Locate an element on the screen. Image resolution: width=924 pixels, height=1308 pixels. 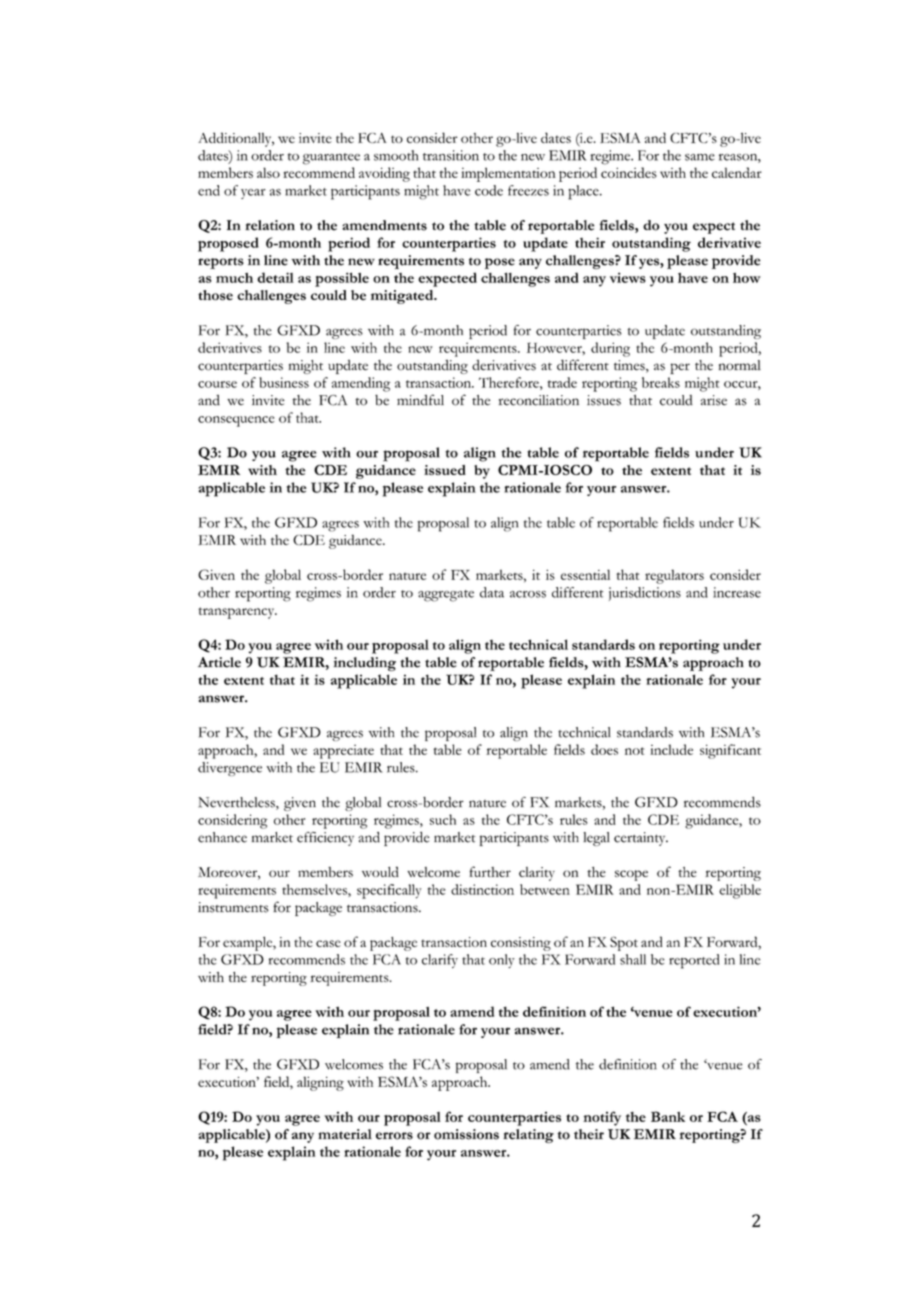
also is located at coordinates (268, 172).
